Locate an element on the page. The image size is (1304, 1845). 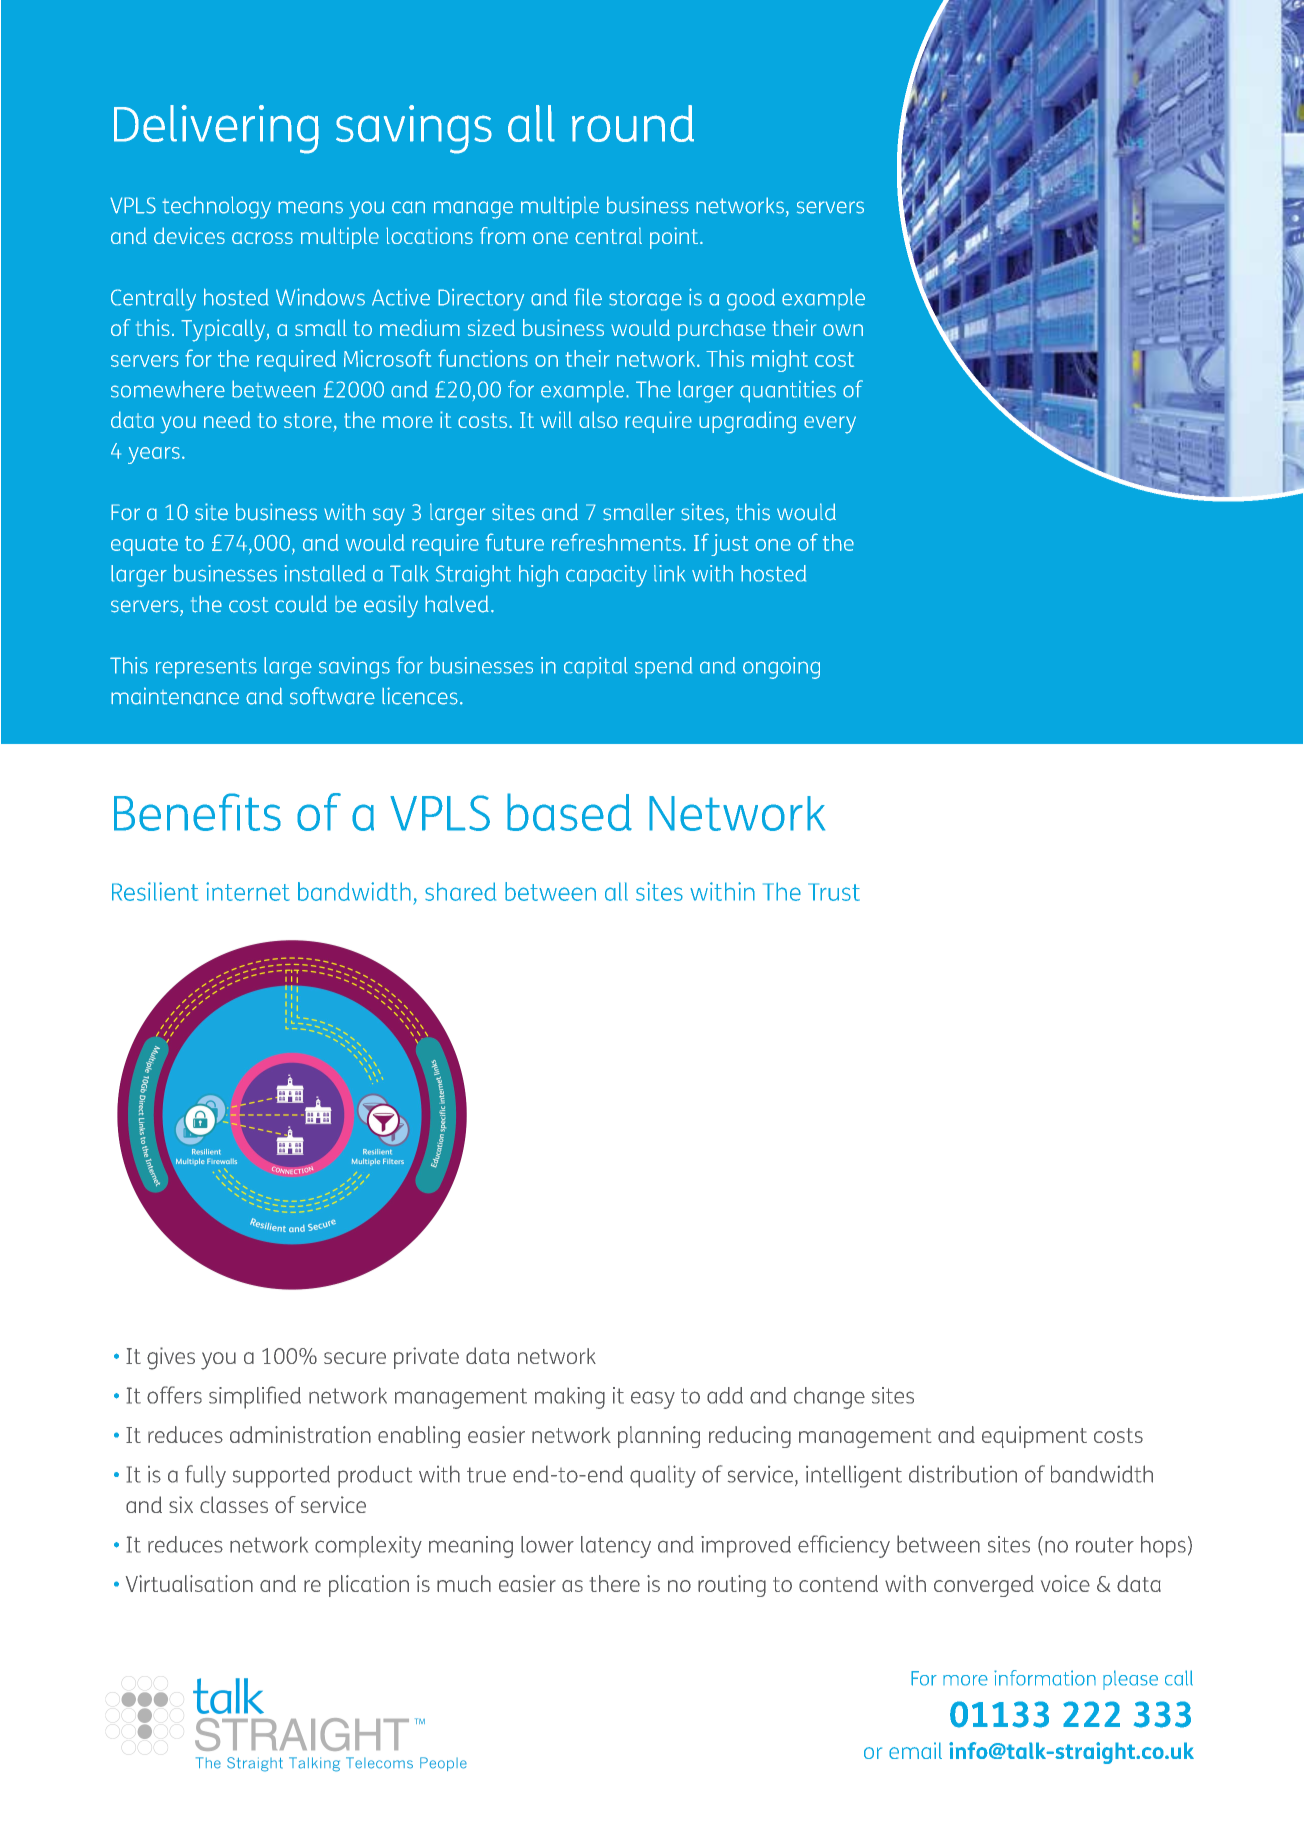
represents is located at coordinates (206, 668).
